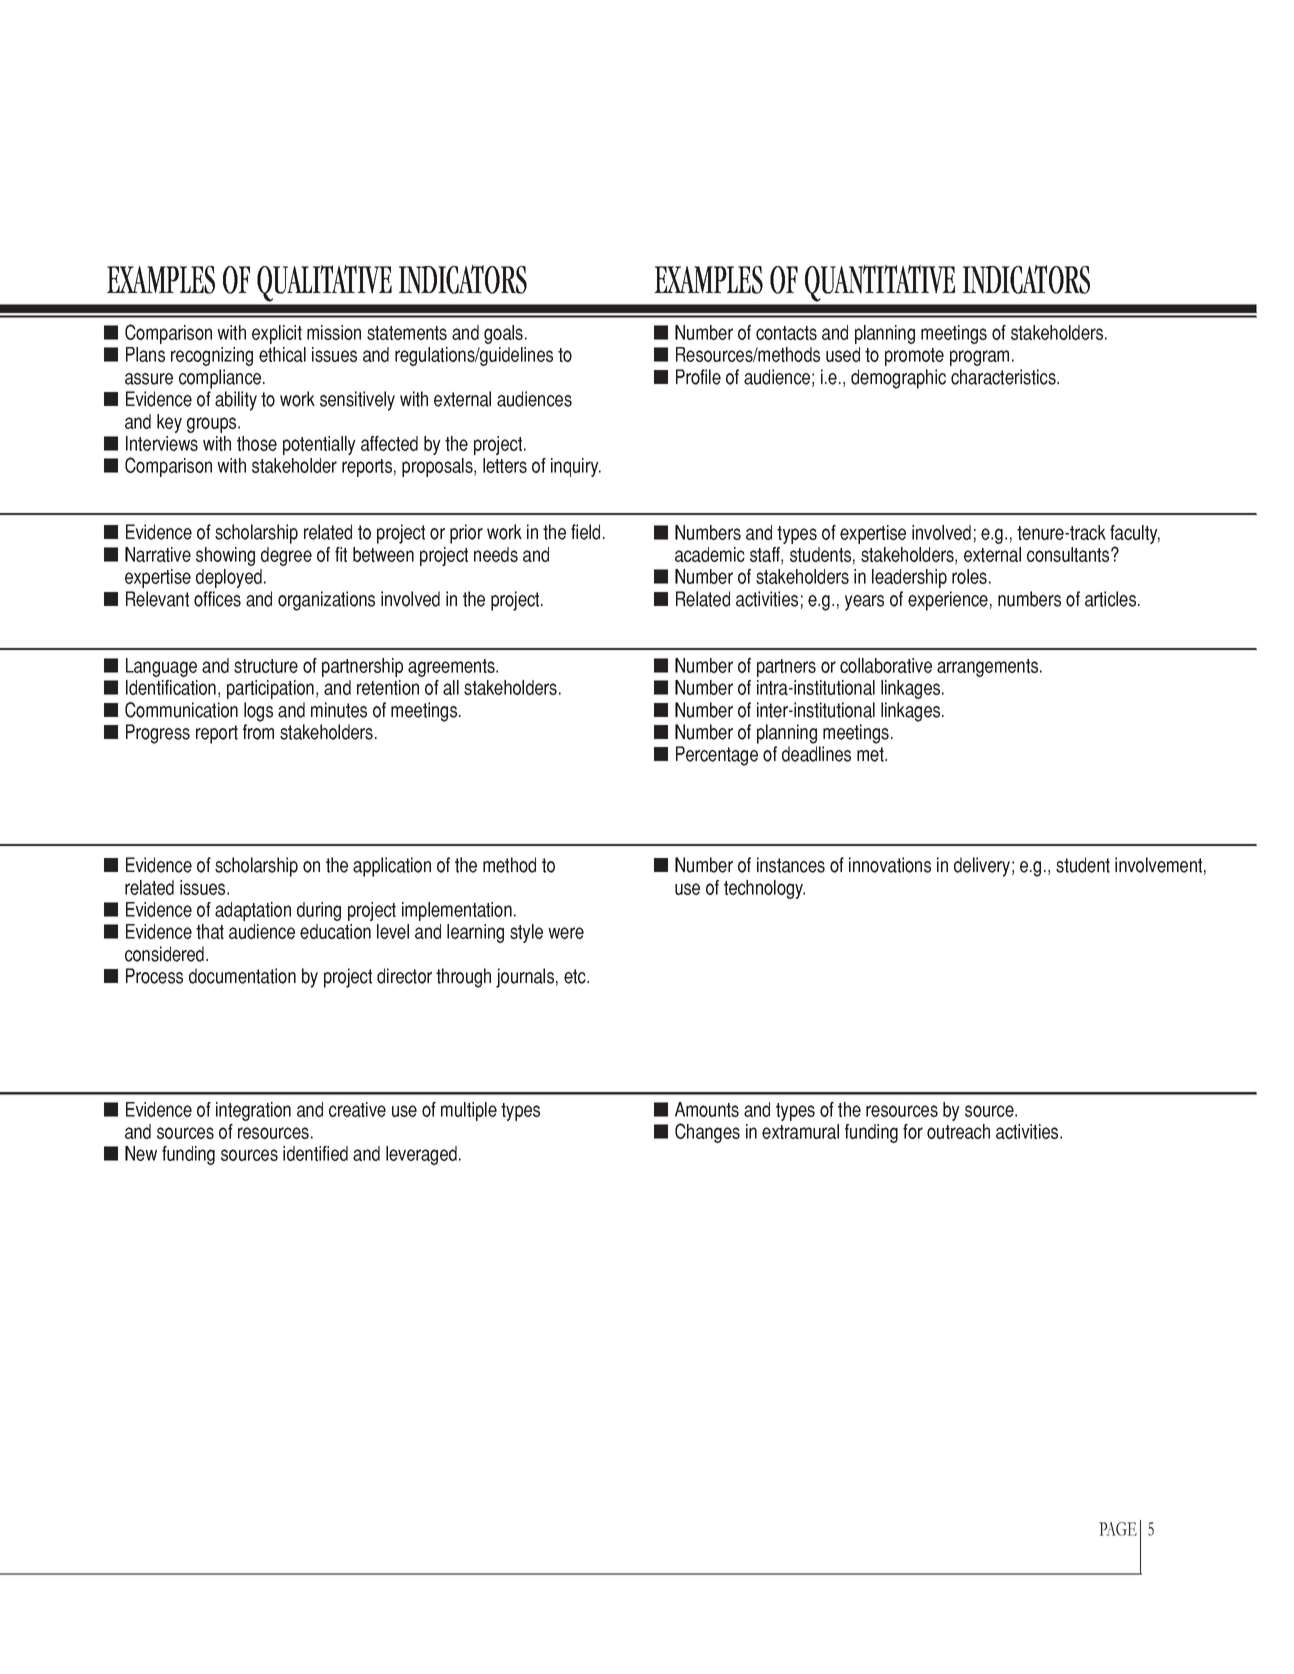  What do you see at coordinates (282, 354) in the screenshot?
I see `ethical` at bounding box center [282, 354].
